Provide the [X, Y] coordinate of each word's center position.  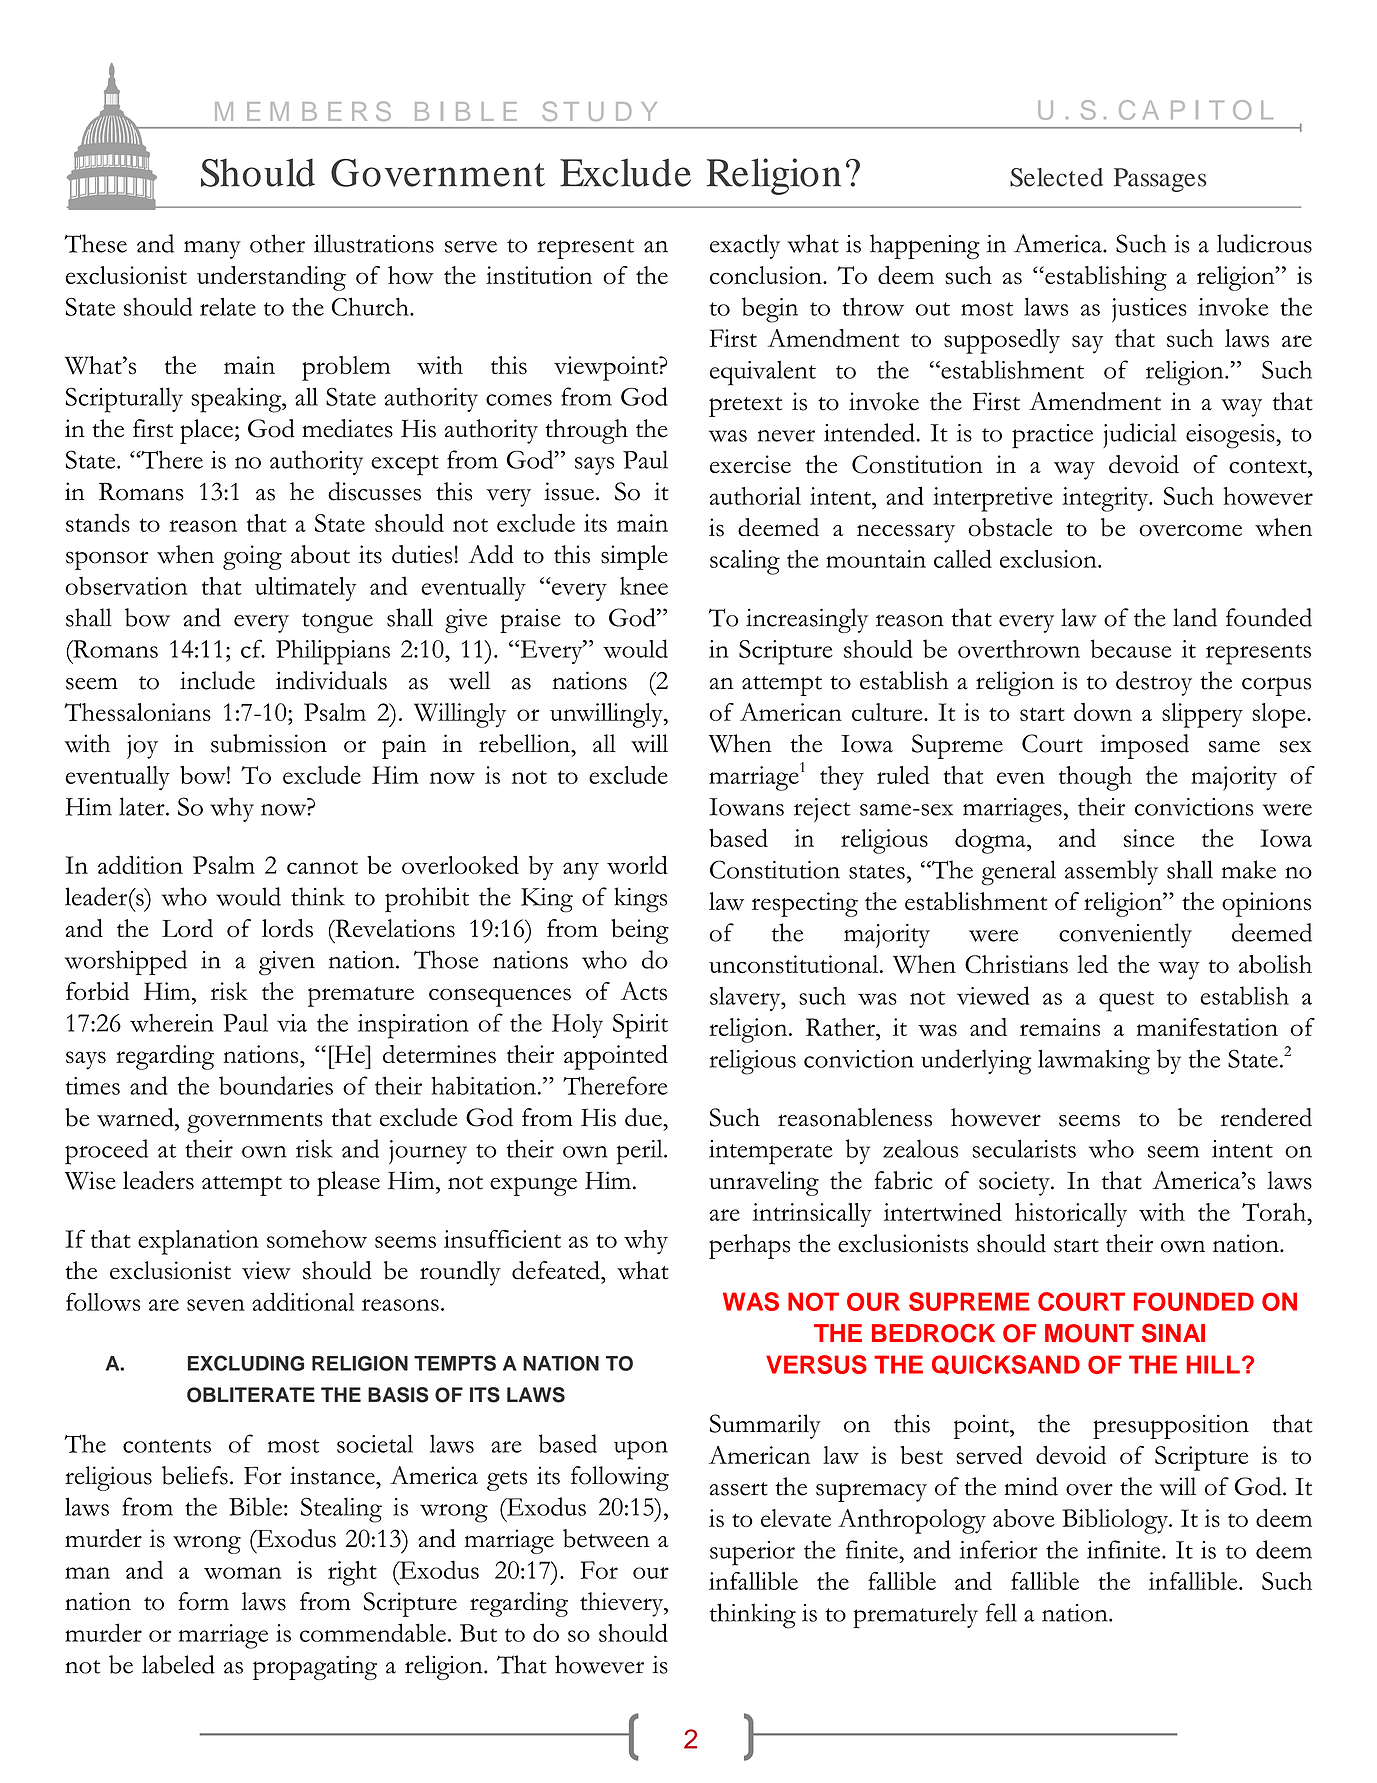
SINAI [1173, 1333]
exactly [745, 246]
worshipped [126, 962]
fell [1001, 1612]
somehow [317, 1239]
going [252, 557]
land [1195, 617]
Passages [1160, 180]
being [640, 931]
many [212, 250]
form [203, 1601]
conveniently [1125, 935]
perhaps [749, 1246]
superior [752, 1553]
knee [644, 586]
